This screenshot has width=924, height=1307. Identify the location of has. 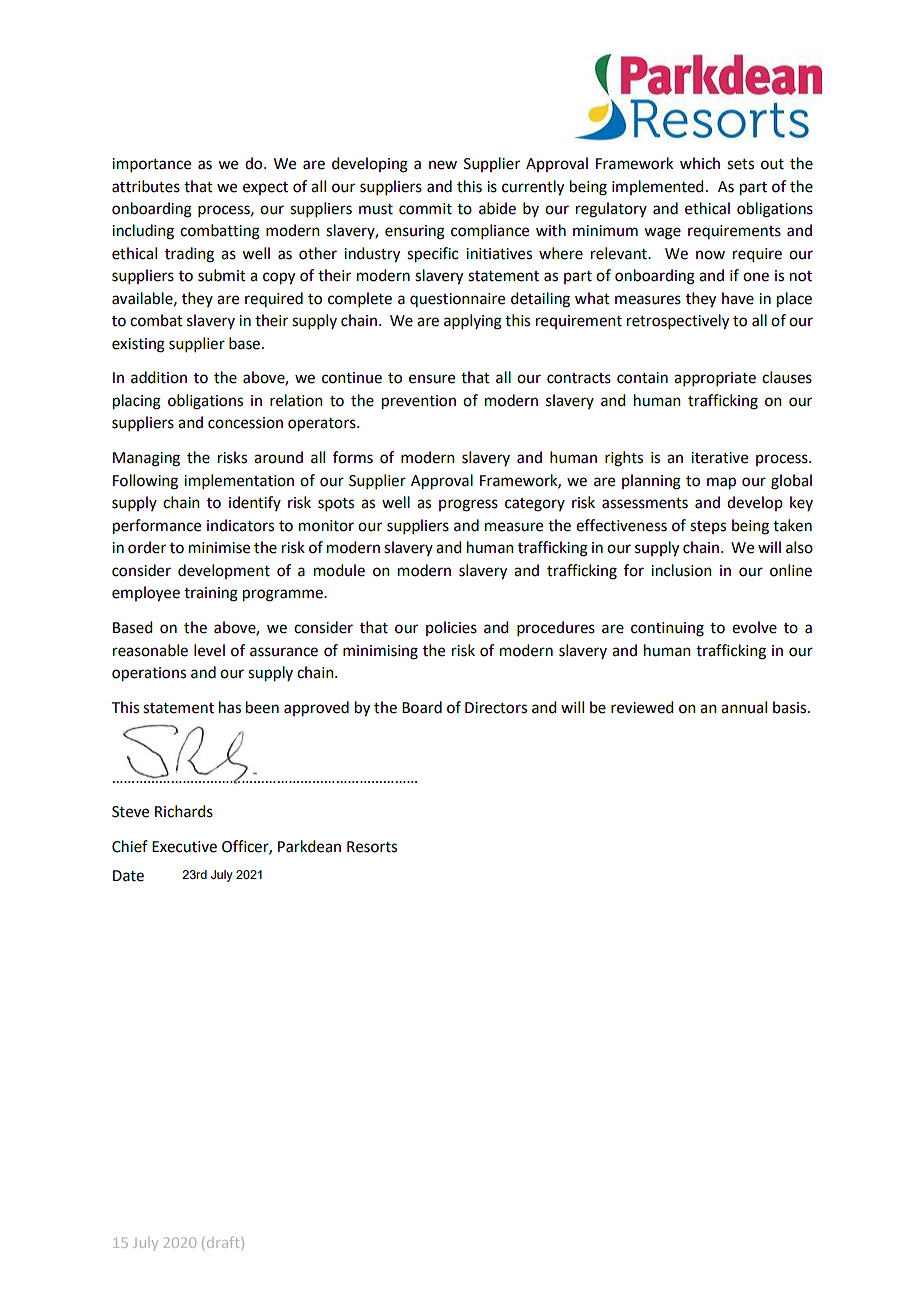
(230, 707).
